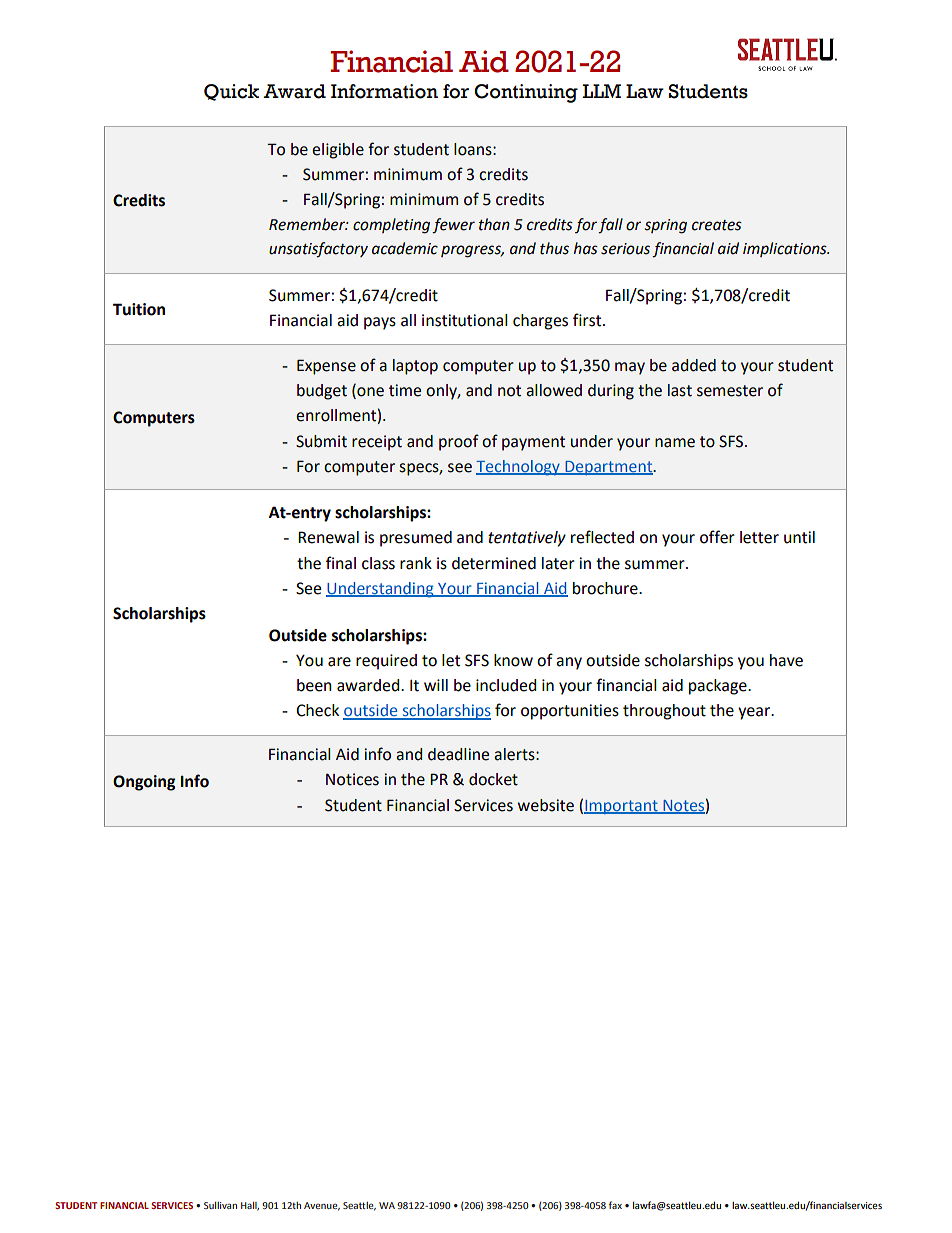 Image resolution: width=952 pixels, height=1233 pixels. What do you see at coordinates (546, 805) in the screenshot?
I see `website` at bounding box center [546, 805].
